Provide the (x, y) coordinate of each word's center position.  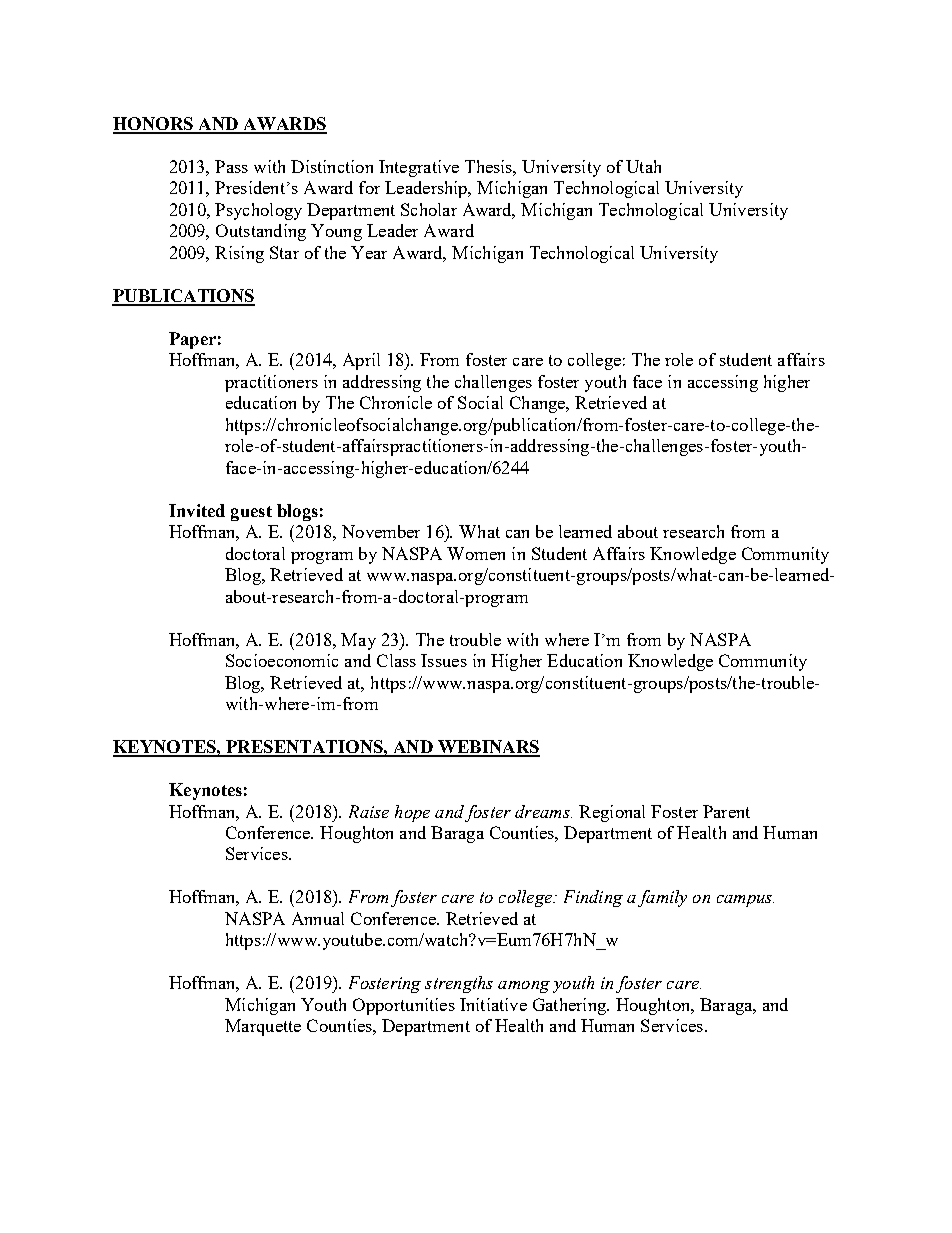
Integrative (419, 168)
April (361, 361)
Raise (369, 811)
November (381, 531)
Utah (643, 166)
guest (251, 513)
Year (369, 252)
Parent (726, 811)
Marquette (263, 1027)
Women (476, 553)
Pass (231, 166)
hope (412, 813)
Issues (444, 660)
